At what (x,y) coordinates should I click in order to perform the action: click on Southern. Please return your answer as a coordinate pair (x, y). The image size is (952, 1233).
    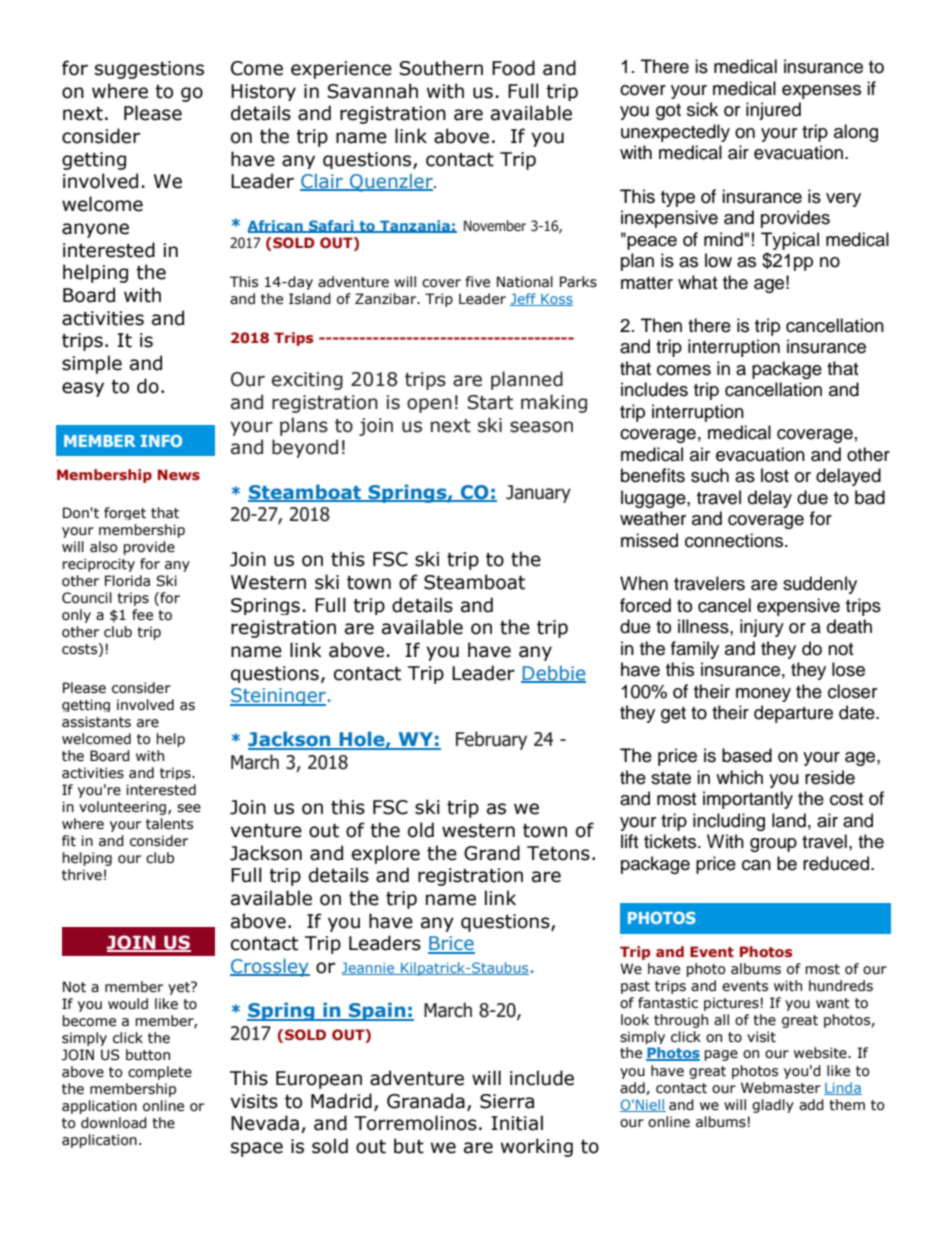
    Looking at the image, I should click on (441, 68).
